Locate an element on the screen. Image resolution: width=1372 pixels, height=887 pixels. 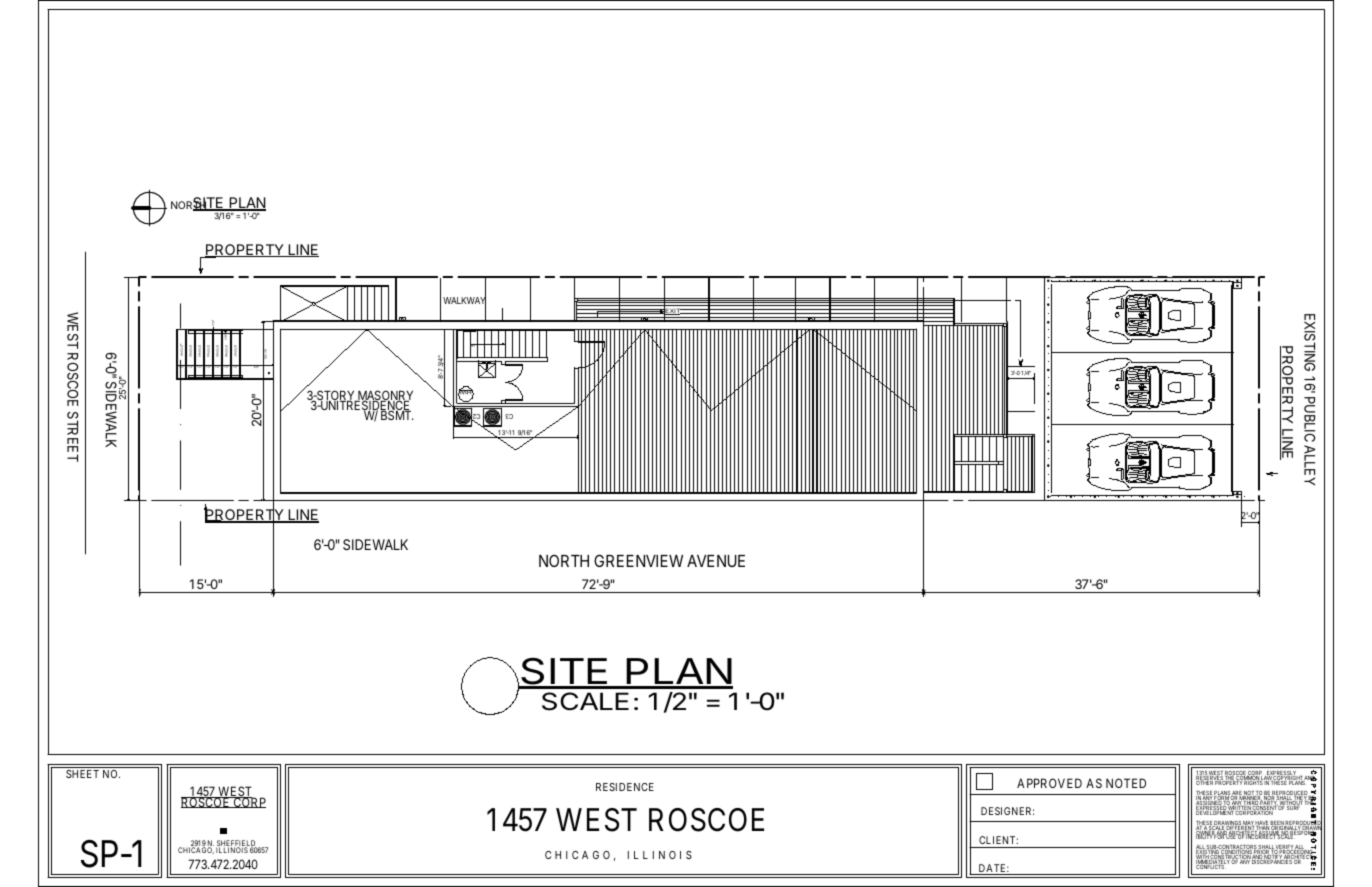
AVENUE is located at coordinates (716, 561).
